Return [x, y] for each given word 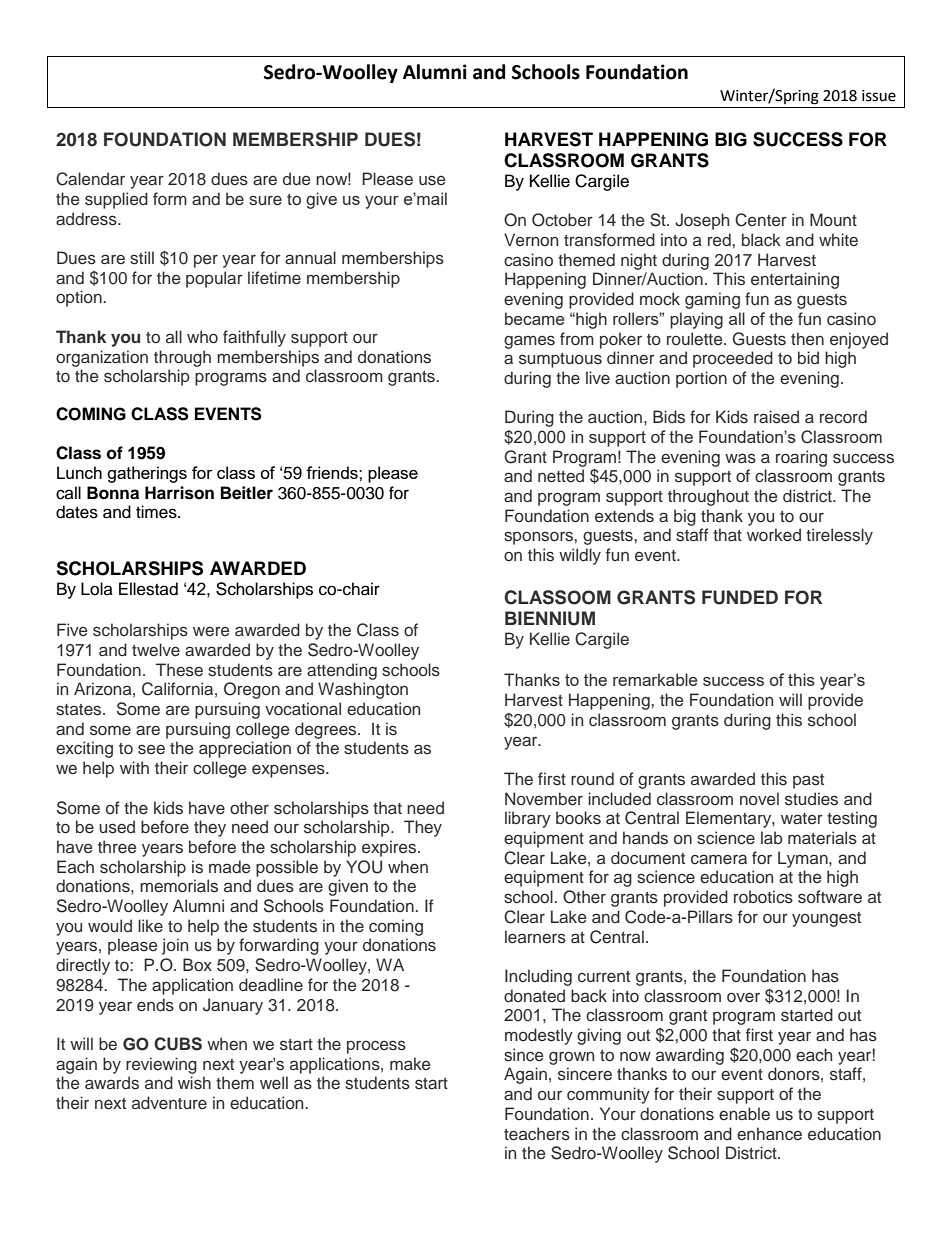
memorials [179, 886]
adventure [169, 1103]
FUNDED [740, 597]
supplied [116, 200]
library [528, 819]
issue [879, 96]
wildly [580, 556]
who [202, 336]
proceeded [733, 359]
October [562, 220]
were [211, 631]
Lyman [804, 859]
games [529, 342]
